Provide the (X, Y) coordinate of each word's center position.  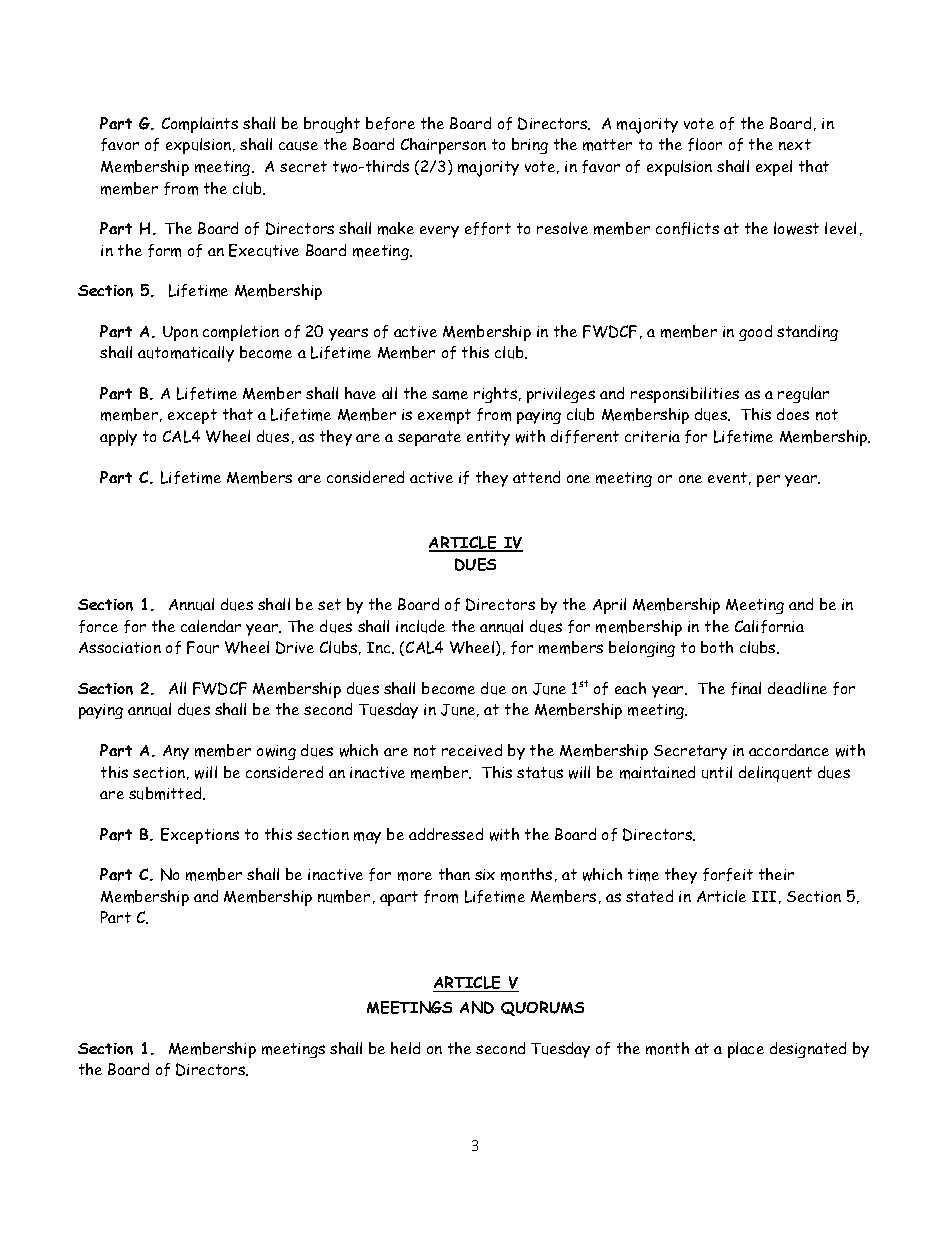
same (450, 395)
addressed (446, 834)
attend (536, 477)
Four (203, 647)
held (405, 1048)
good (755, 333)
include (420, 626)
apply (118, 438)
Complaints (200, 125)
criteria (652, 436)
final (746, 688)
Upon (180, 333)
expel (774, 168)
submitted (167, 793)
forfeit (728, 874)
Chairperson (443, 146)
